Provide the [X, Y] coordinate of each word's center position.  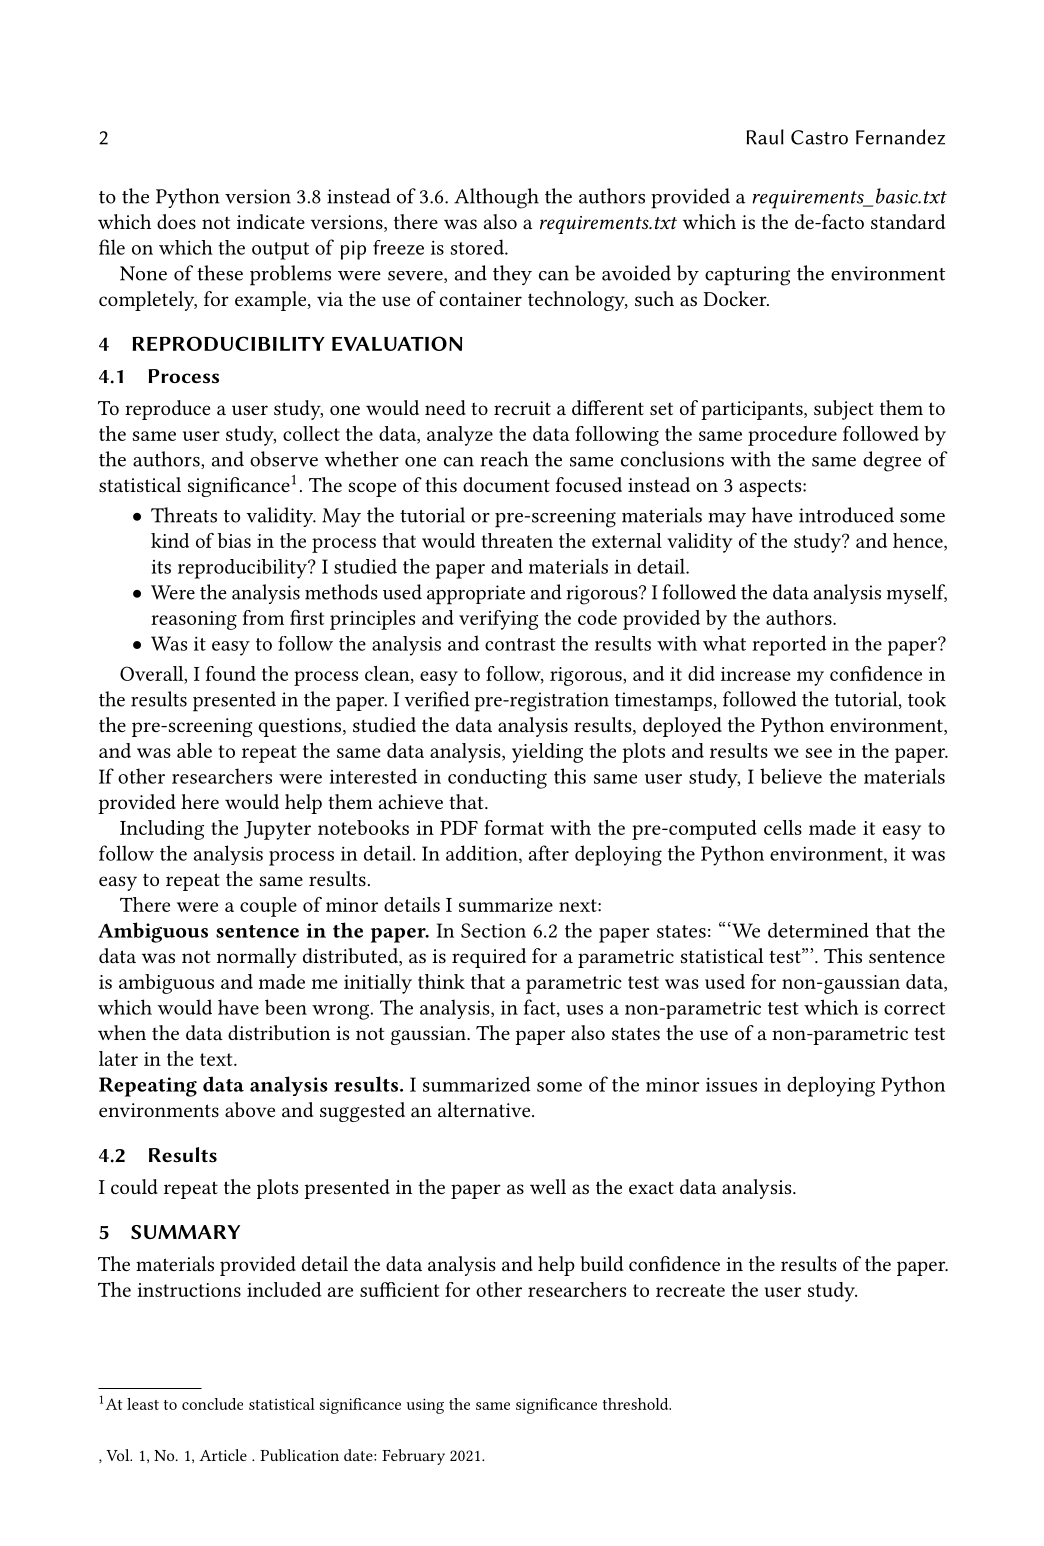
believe [791, 776]
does [176, 221]
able [194, 750]
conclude [212, 1404]
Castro [819, 137]
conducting [497, 778]
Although [496, 198]
